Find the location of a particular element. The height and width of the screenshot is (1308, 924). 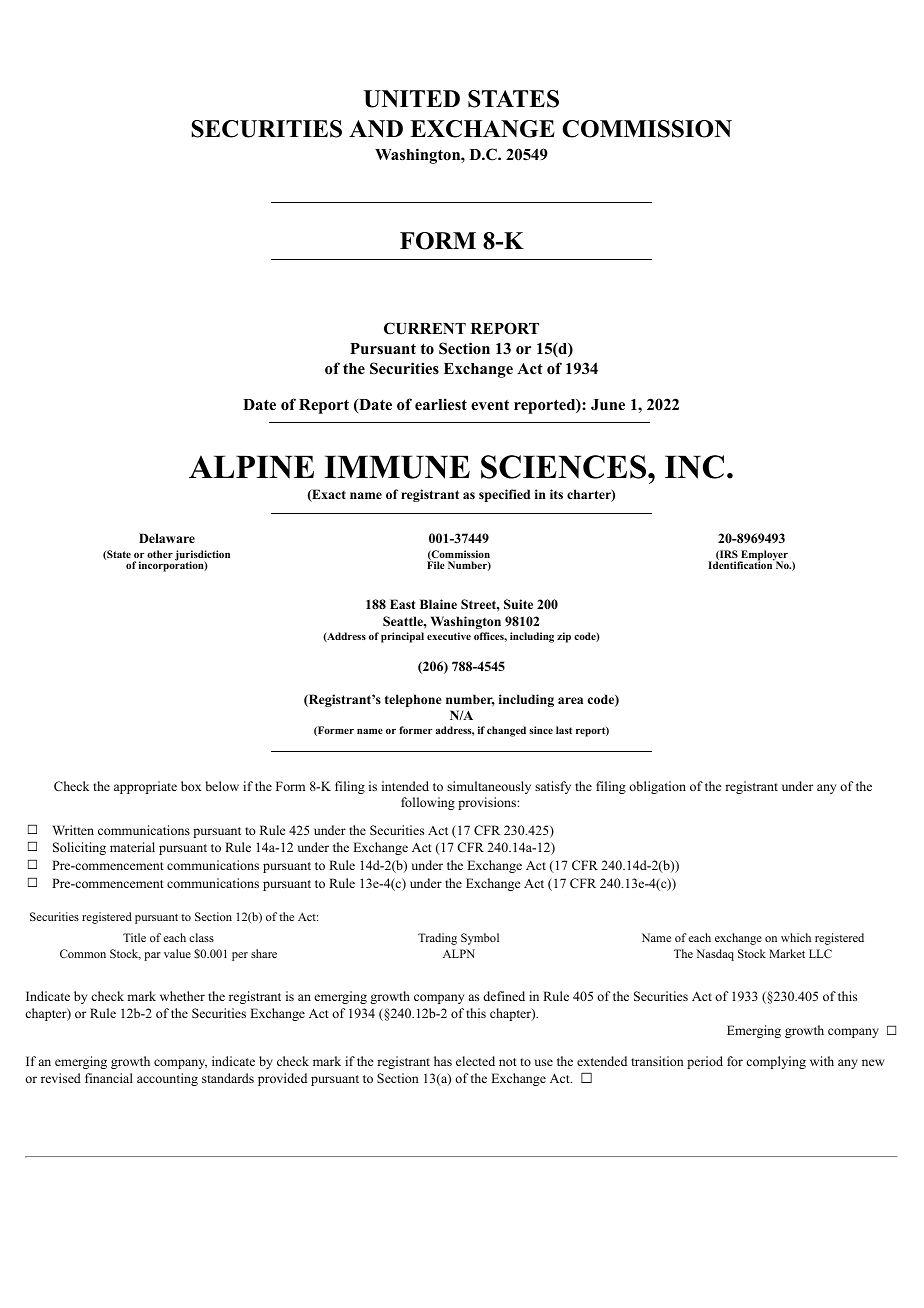

following is located at coordinates (428, 803).
